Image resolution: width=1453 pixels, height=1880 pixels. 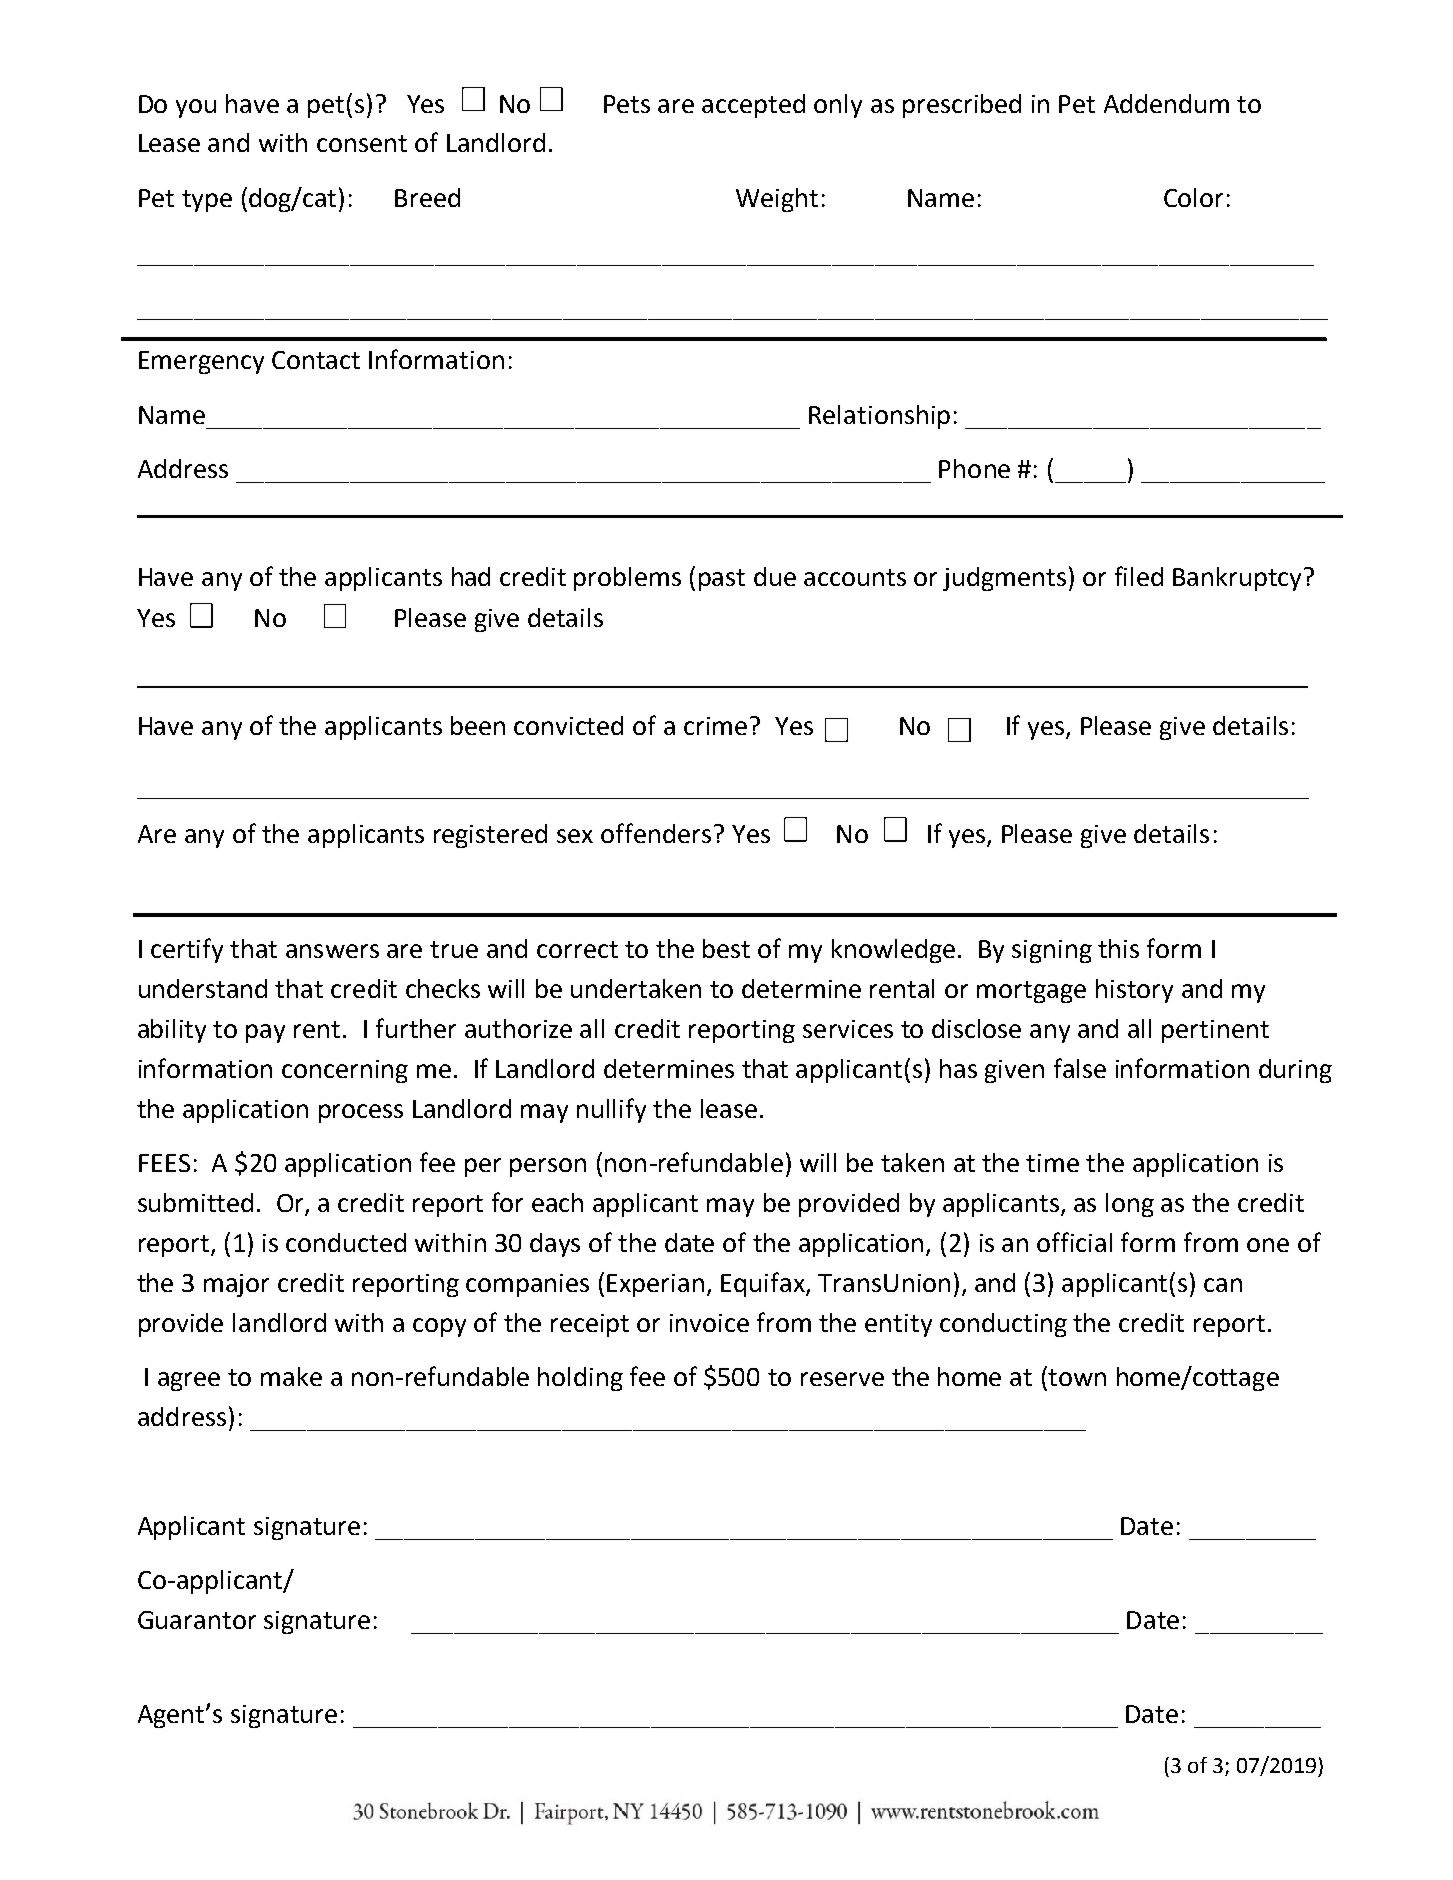 I want to click on Phone, so click(x=974, y=468).
